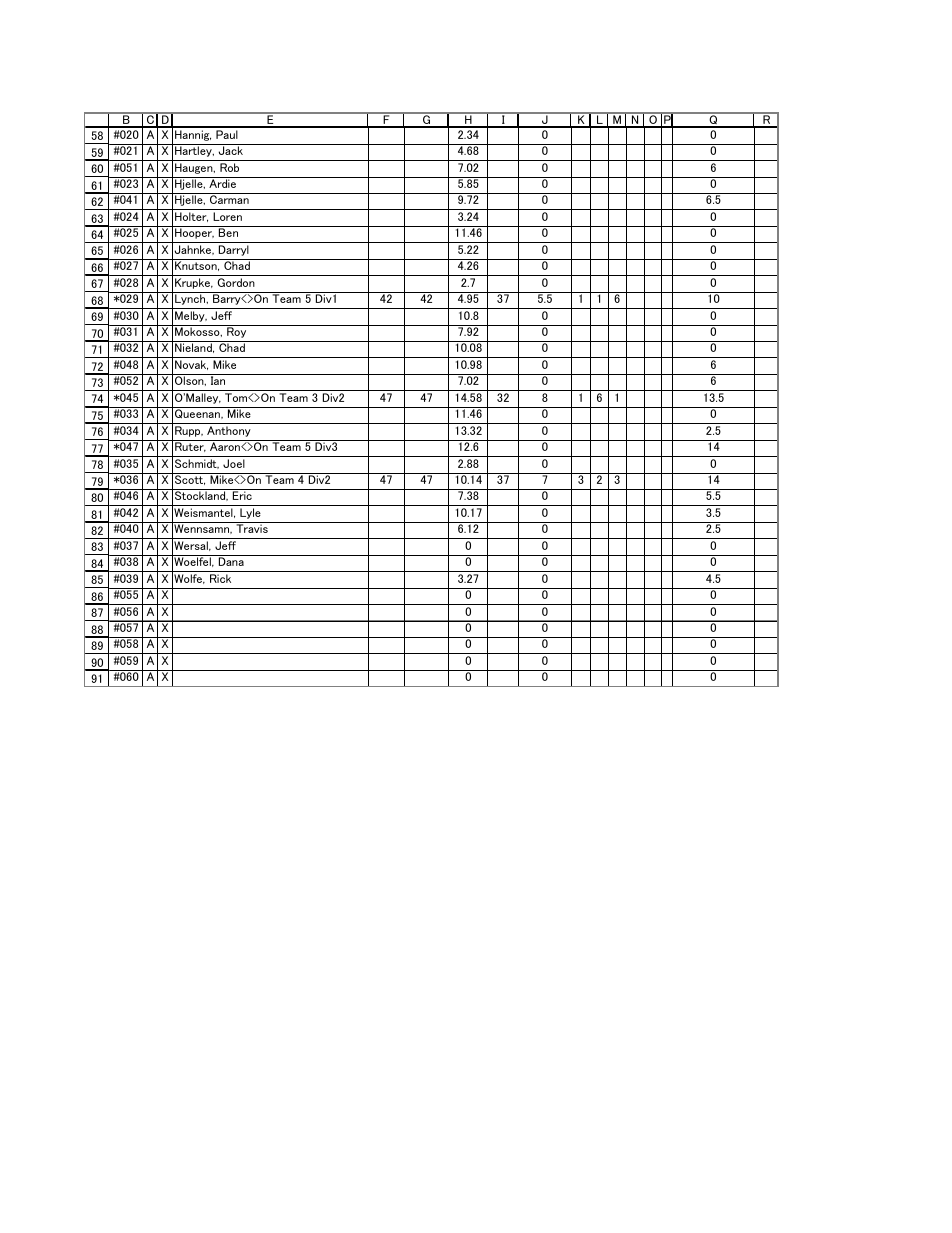 The height and width of the page is (1233, 952). What do you see at coordinates (218, 380) in the page?
I see `Ian` at bounding box center [218, 380].
